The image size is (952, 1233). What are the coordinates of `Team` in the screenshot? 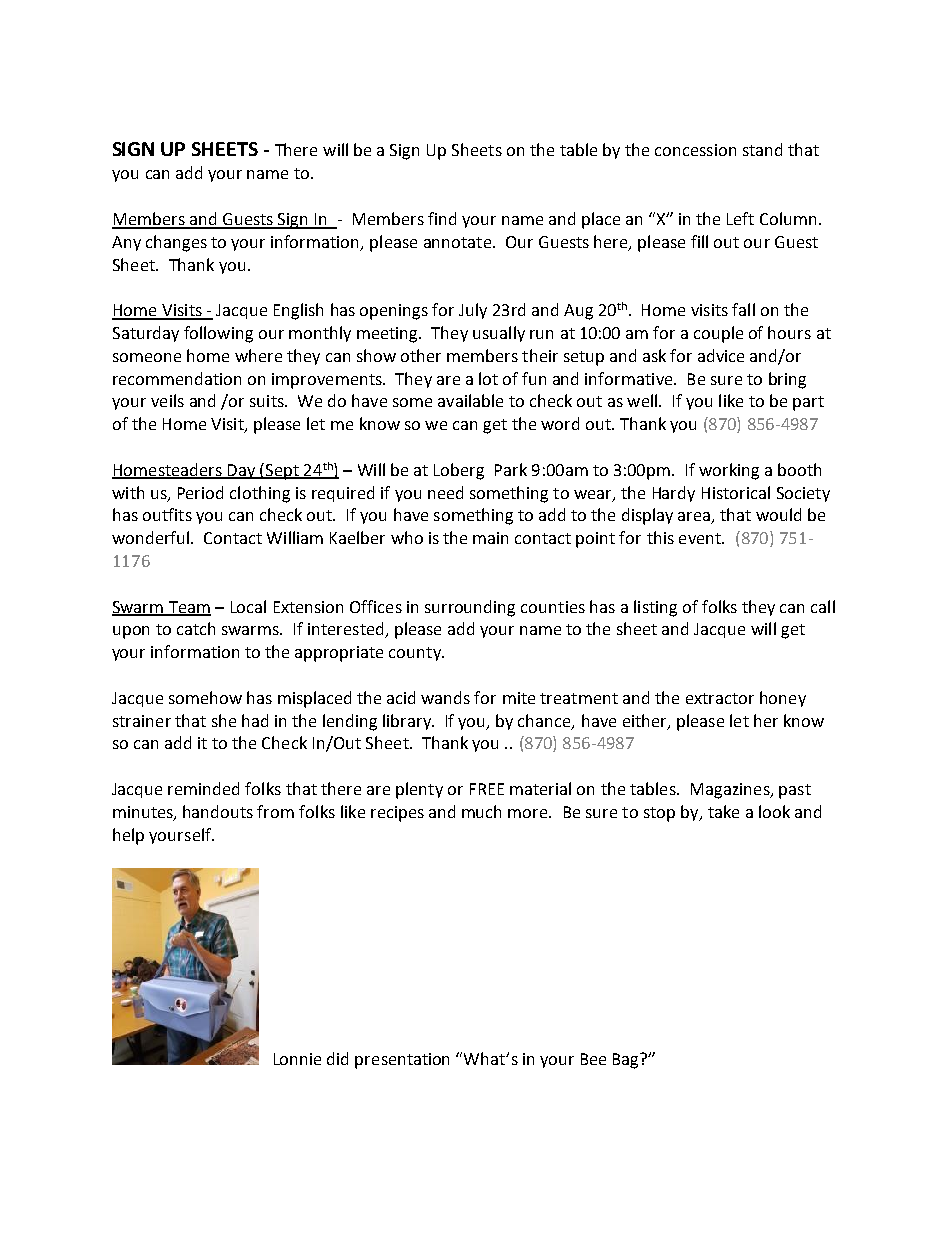 It's located at (188, 608).
